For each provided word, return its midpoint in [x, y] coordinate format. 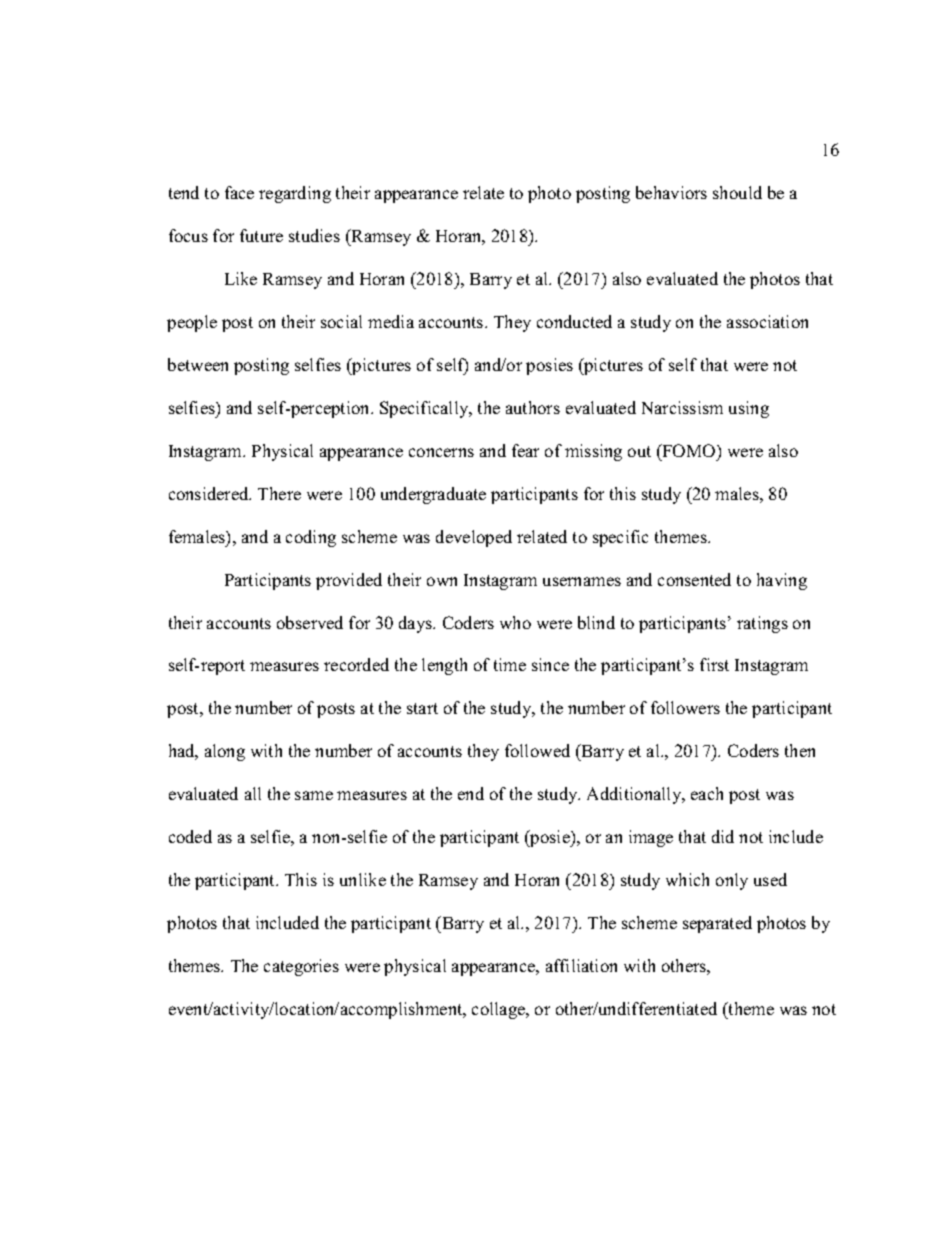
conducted [574, 321]
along [225, 752]
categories [301, 967]
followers [685, 707]
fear [525, 450]
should [737, 192]
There [279, 493]
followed [537, 750]
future [261, 235]
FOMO [689, 450]
